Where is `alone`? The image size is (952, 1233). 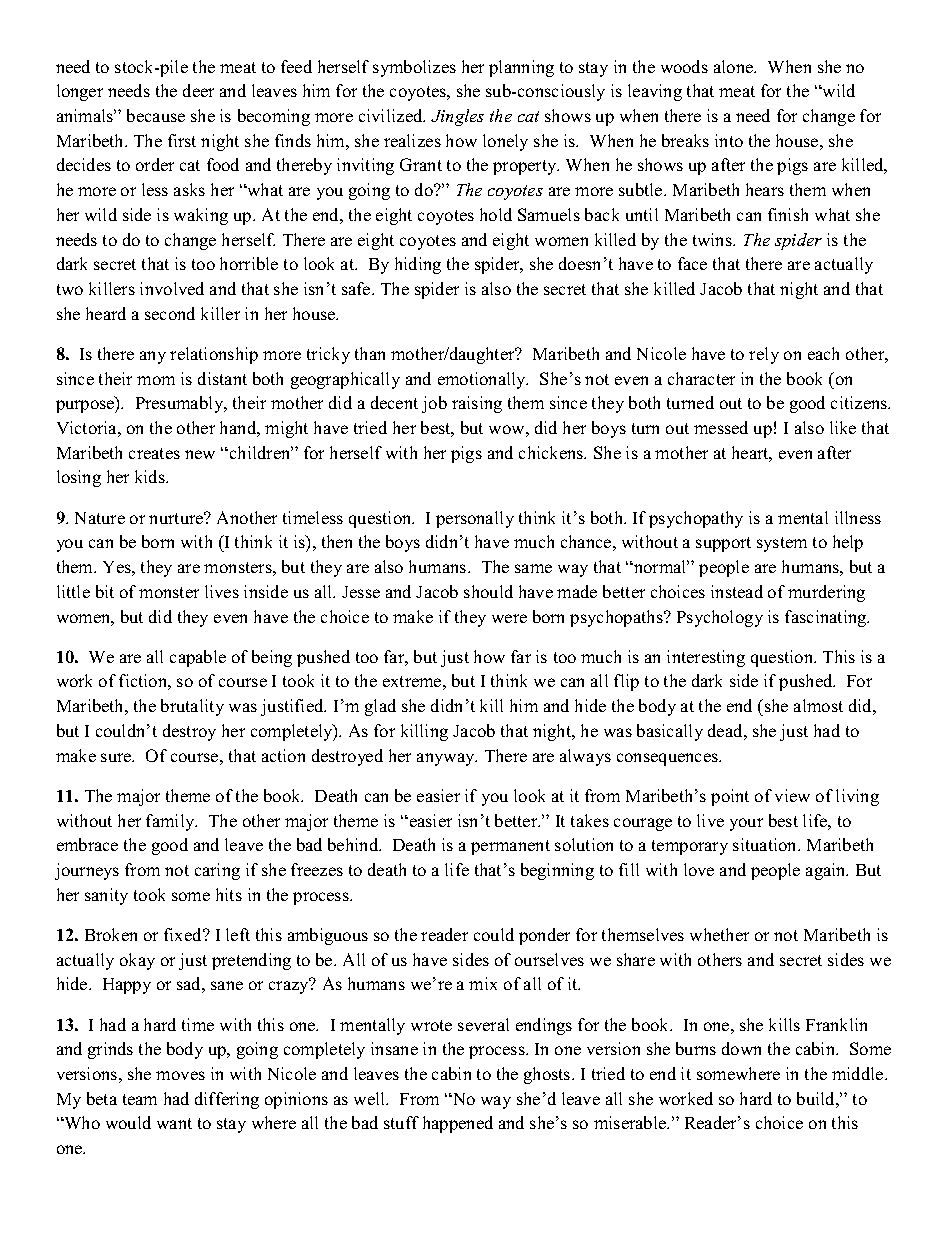
alone is located at coordinates (735, 66).
